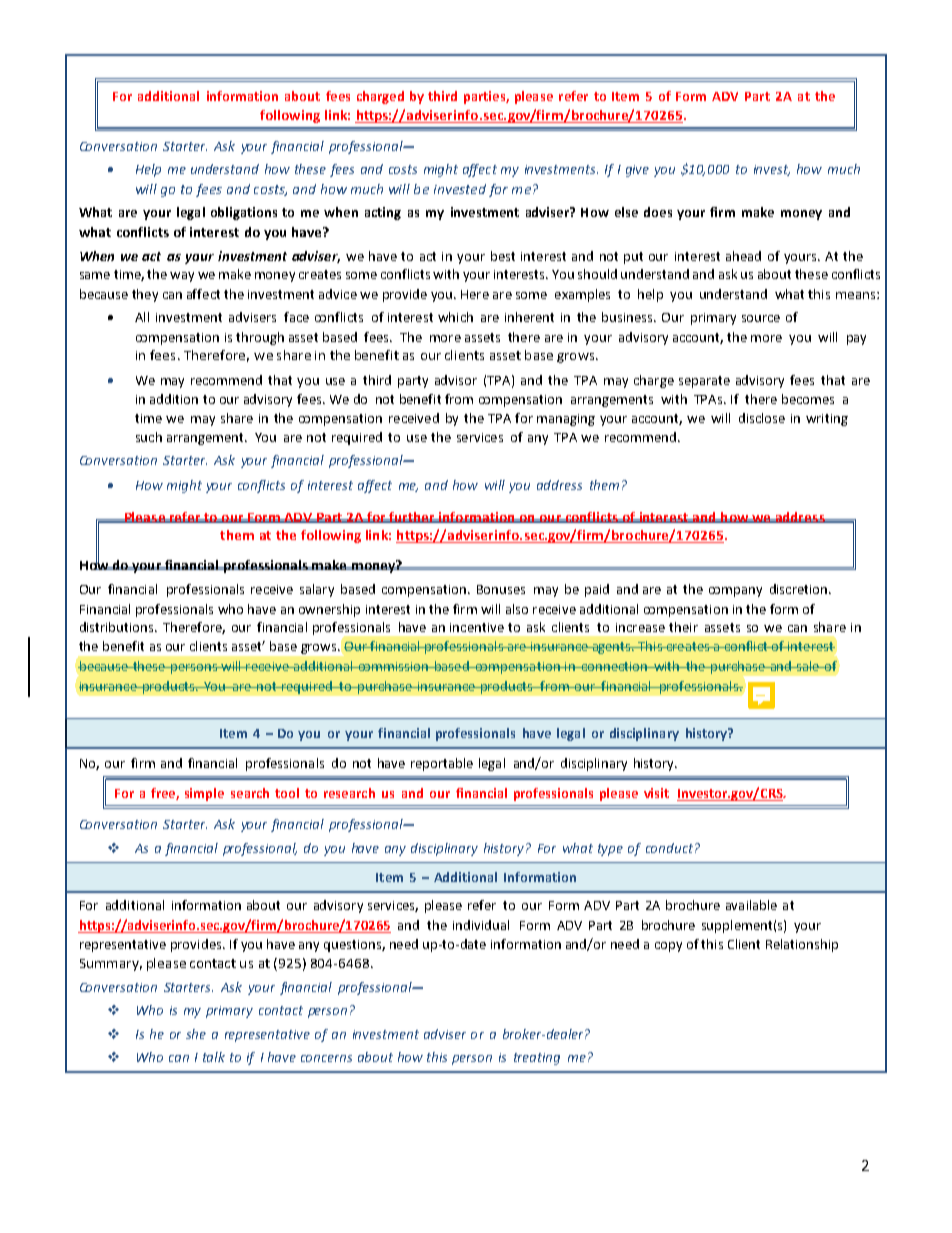  Describe the element at coordinates (743, 256) in the screenshot. I see `ahead` at that location.
